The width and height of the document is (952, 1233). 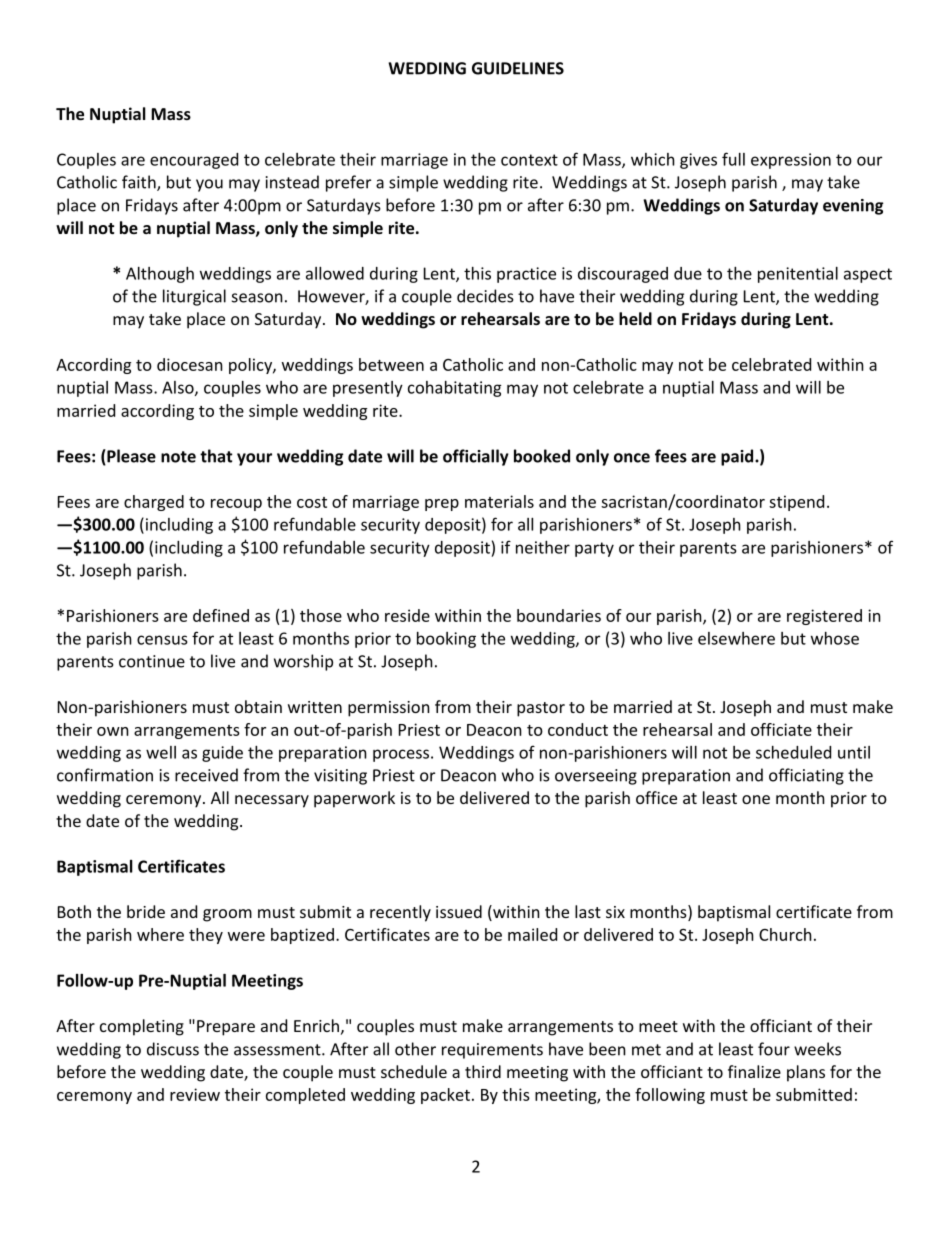 I want to click on discuss, so click(x=173, y=1049).
